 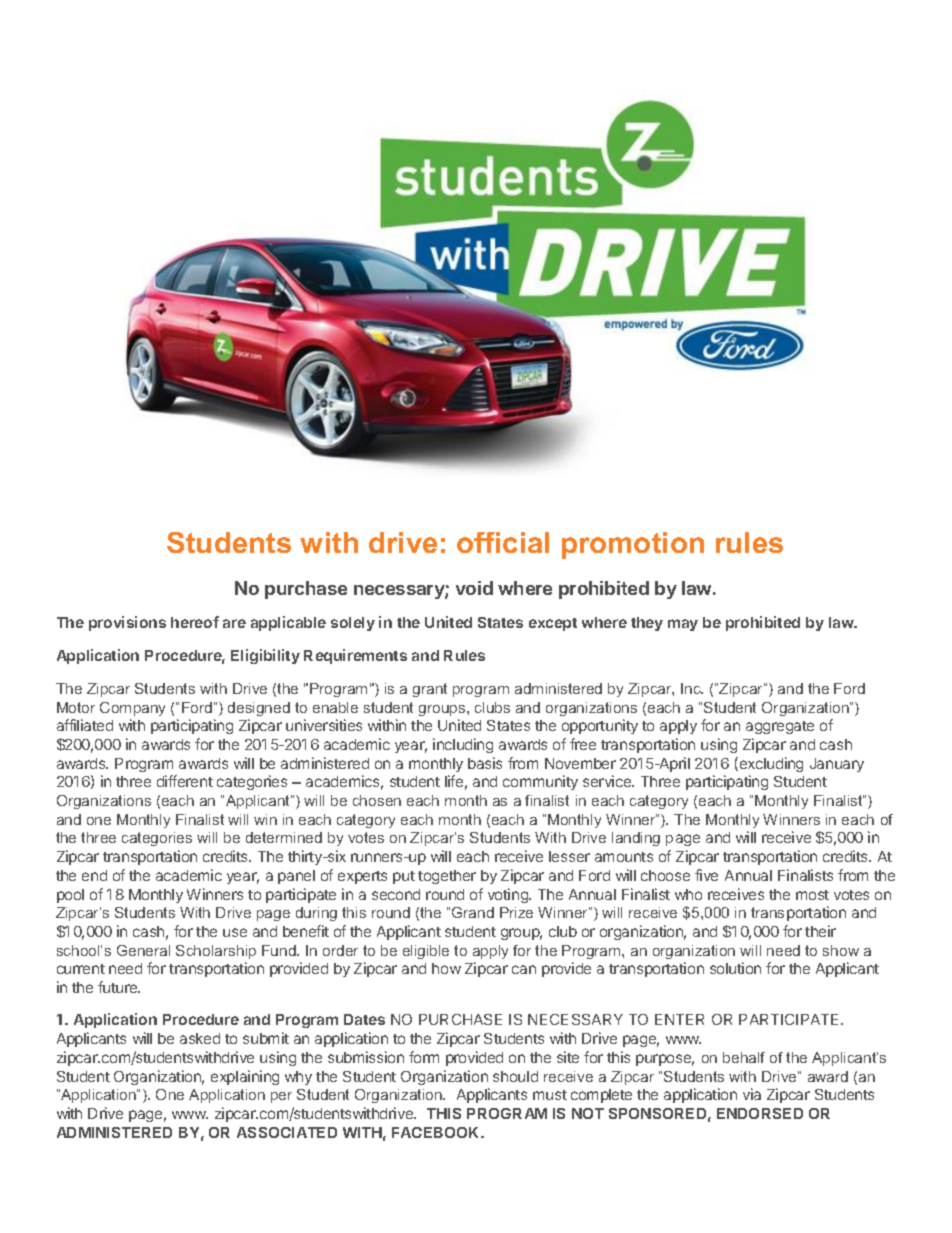 What do you see at coordinates (447, 877) in the page?
I see `together` at bounding box center [447, 877].
